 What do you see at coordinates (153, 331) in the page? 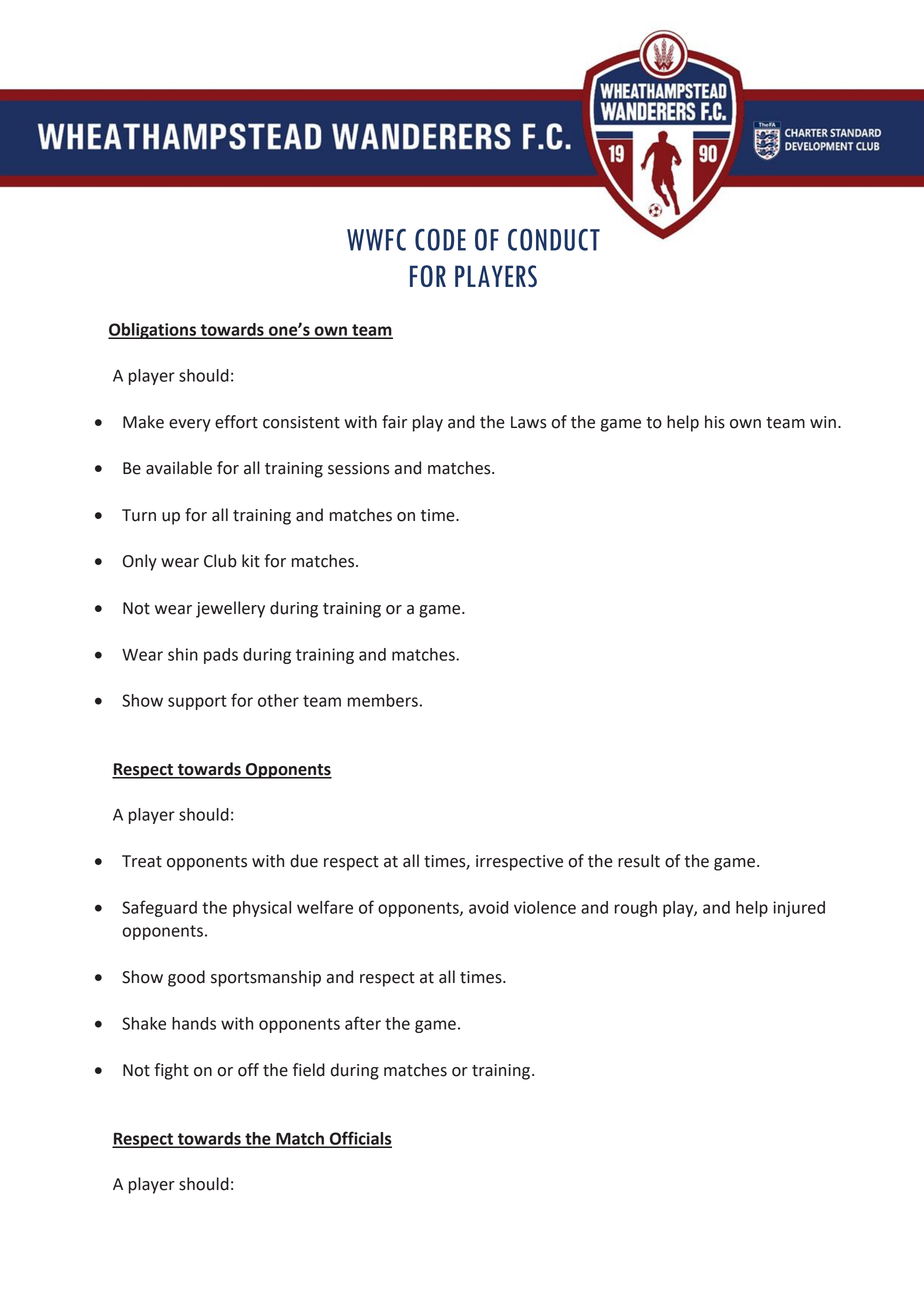
I see `Obligations` at bounding box center [153, 331].
